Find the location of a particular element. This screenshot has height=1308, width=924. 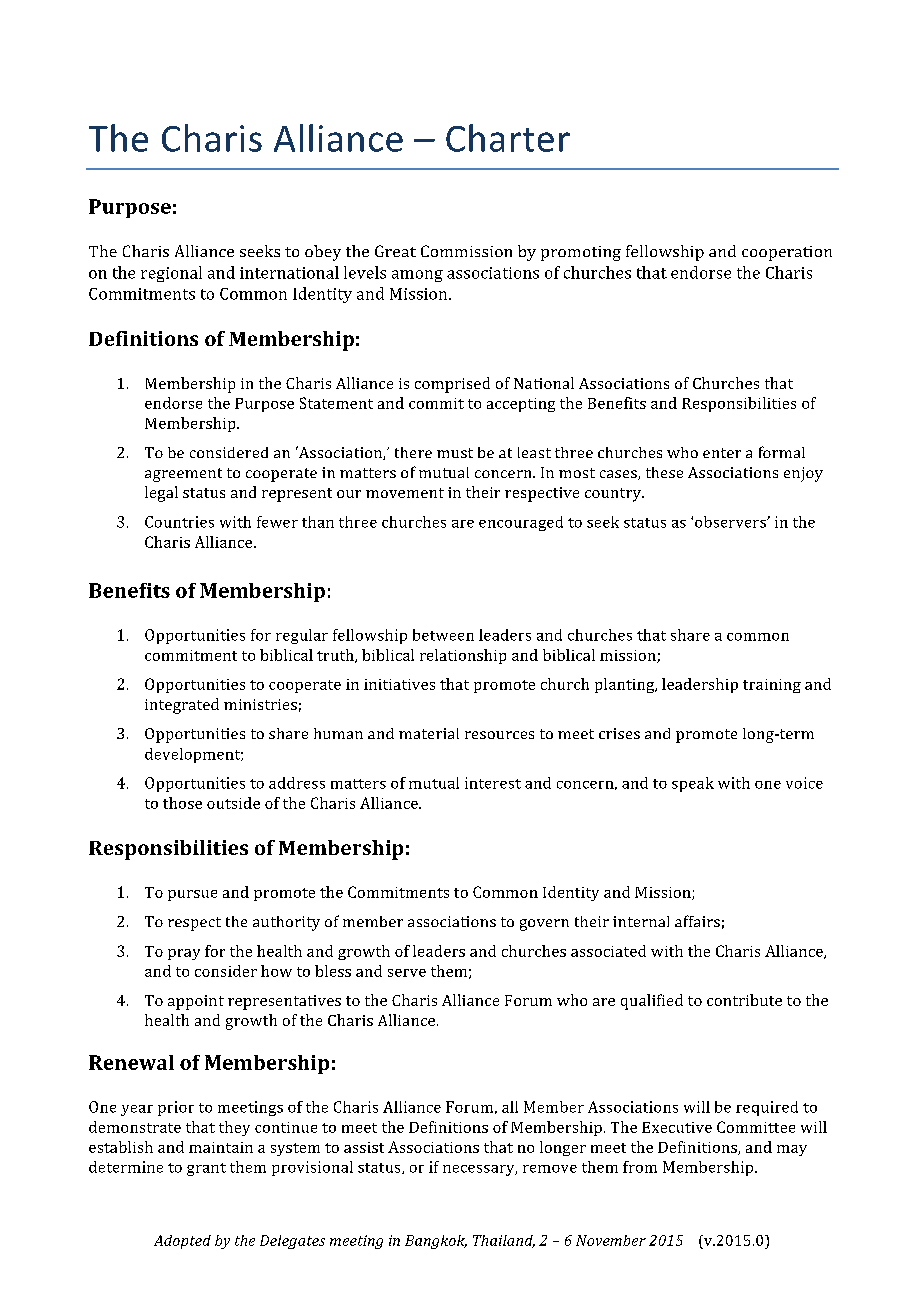

must is located at coordinates (455, 453).
